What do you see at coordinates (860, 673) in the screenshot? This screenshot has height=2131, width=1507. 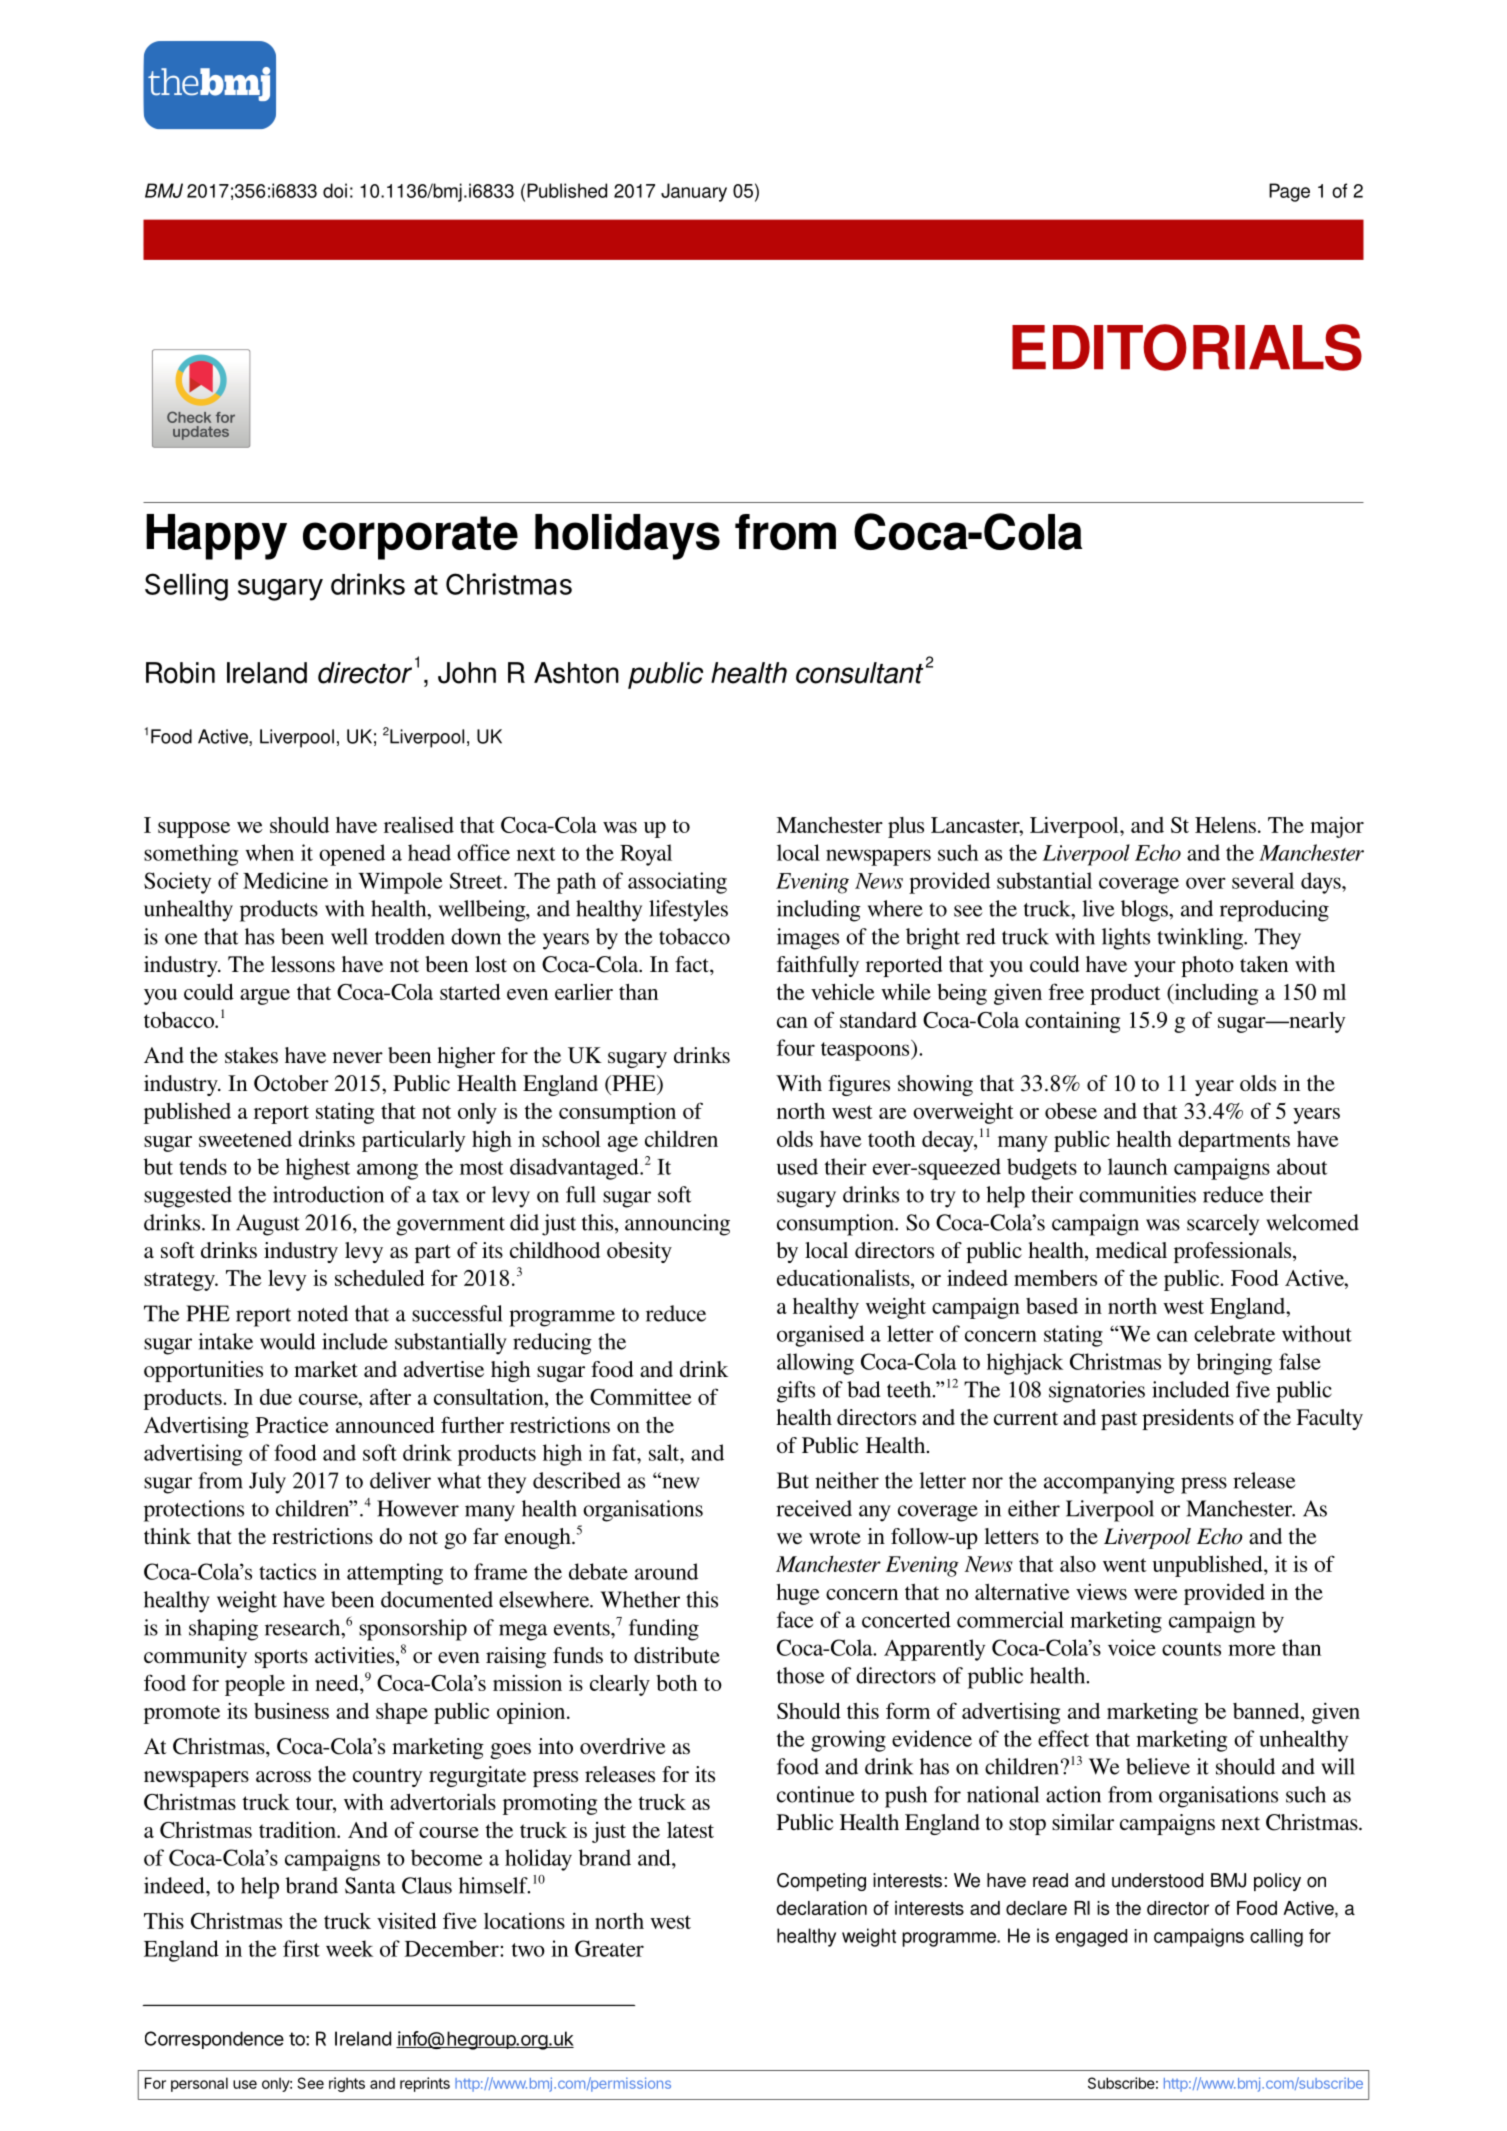 I see `consultant` at bounding box center [860, 673].
